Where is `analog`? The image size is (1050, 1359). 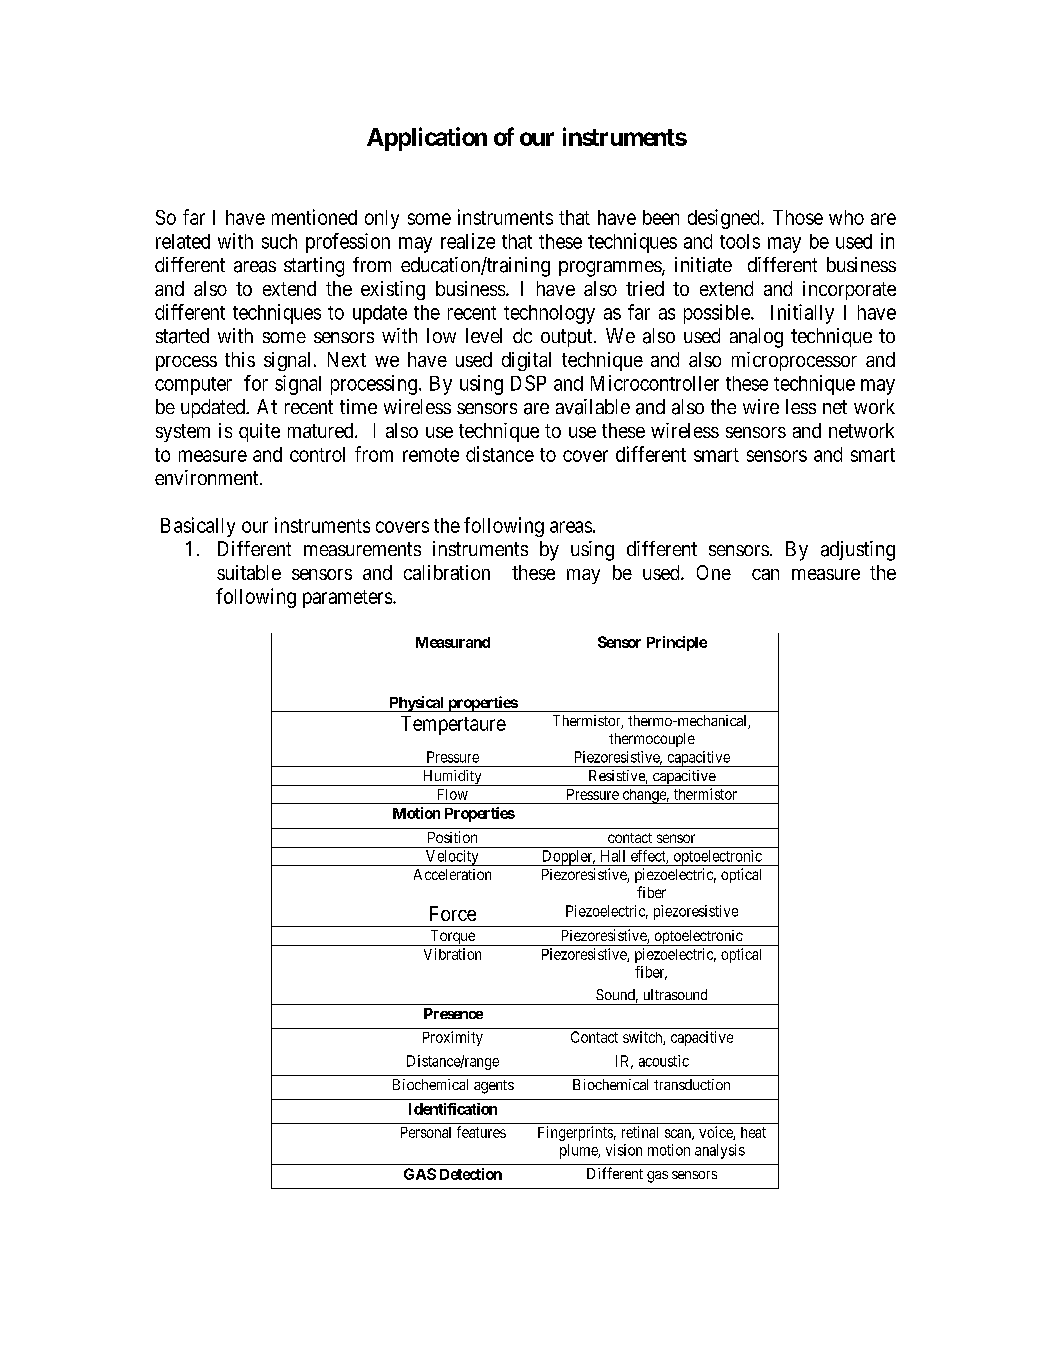 analog is located at coordinates (756, 338).
